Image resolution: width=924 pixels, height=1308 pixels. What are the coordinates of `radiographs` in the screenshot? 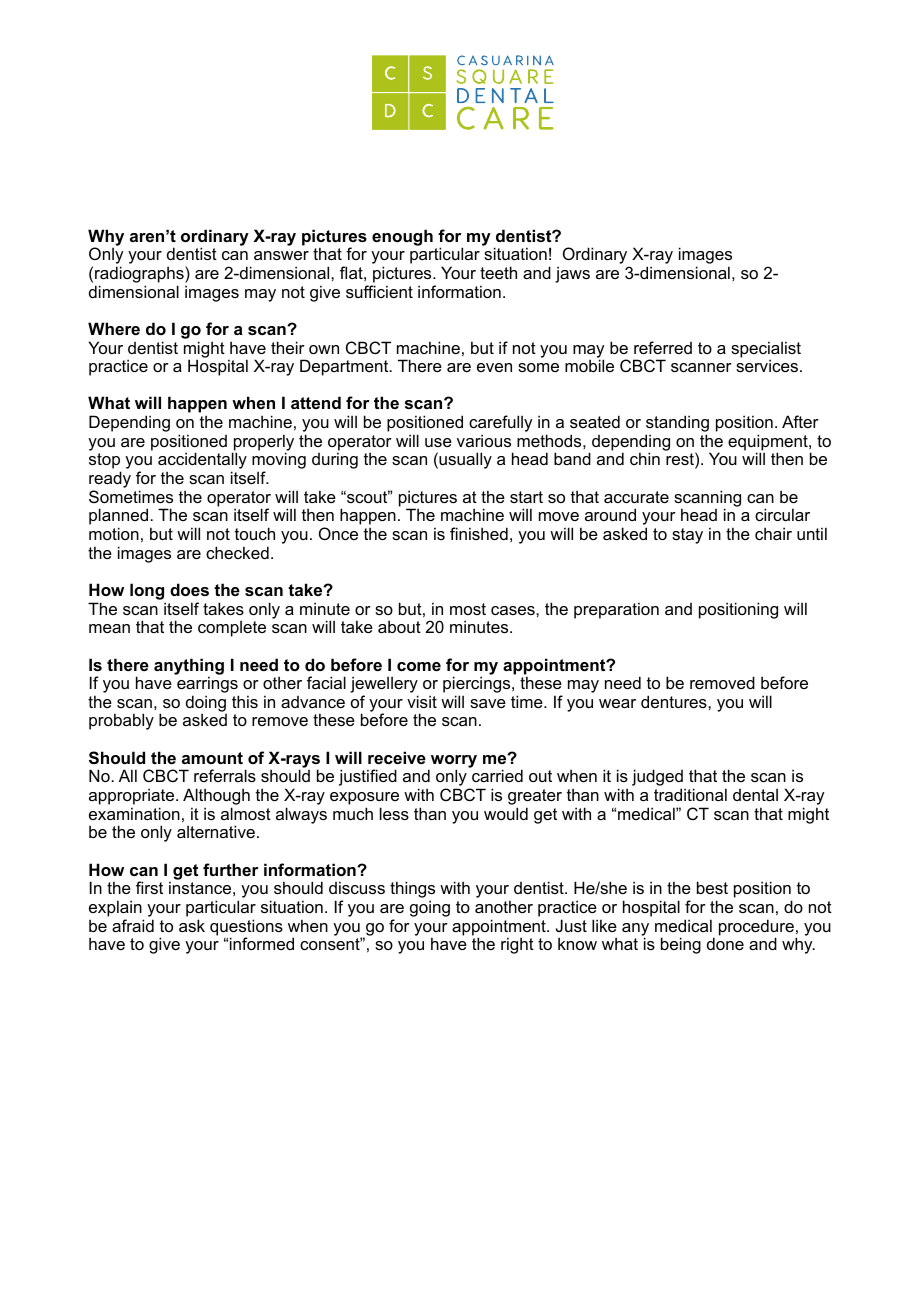 It's located at (140, 276).
